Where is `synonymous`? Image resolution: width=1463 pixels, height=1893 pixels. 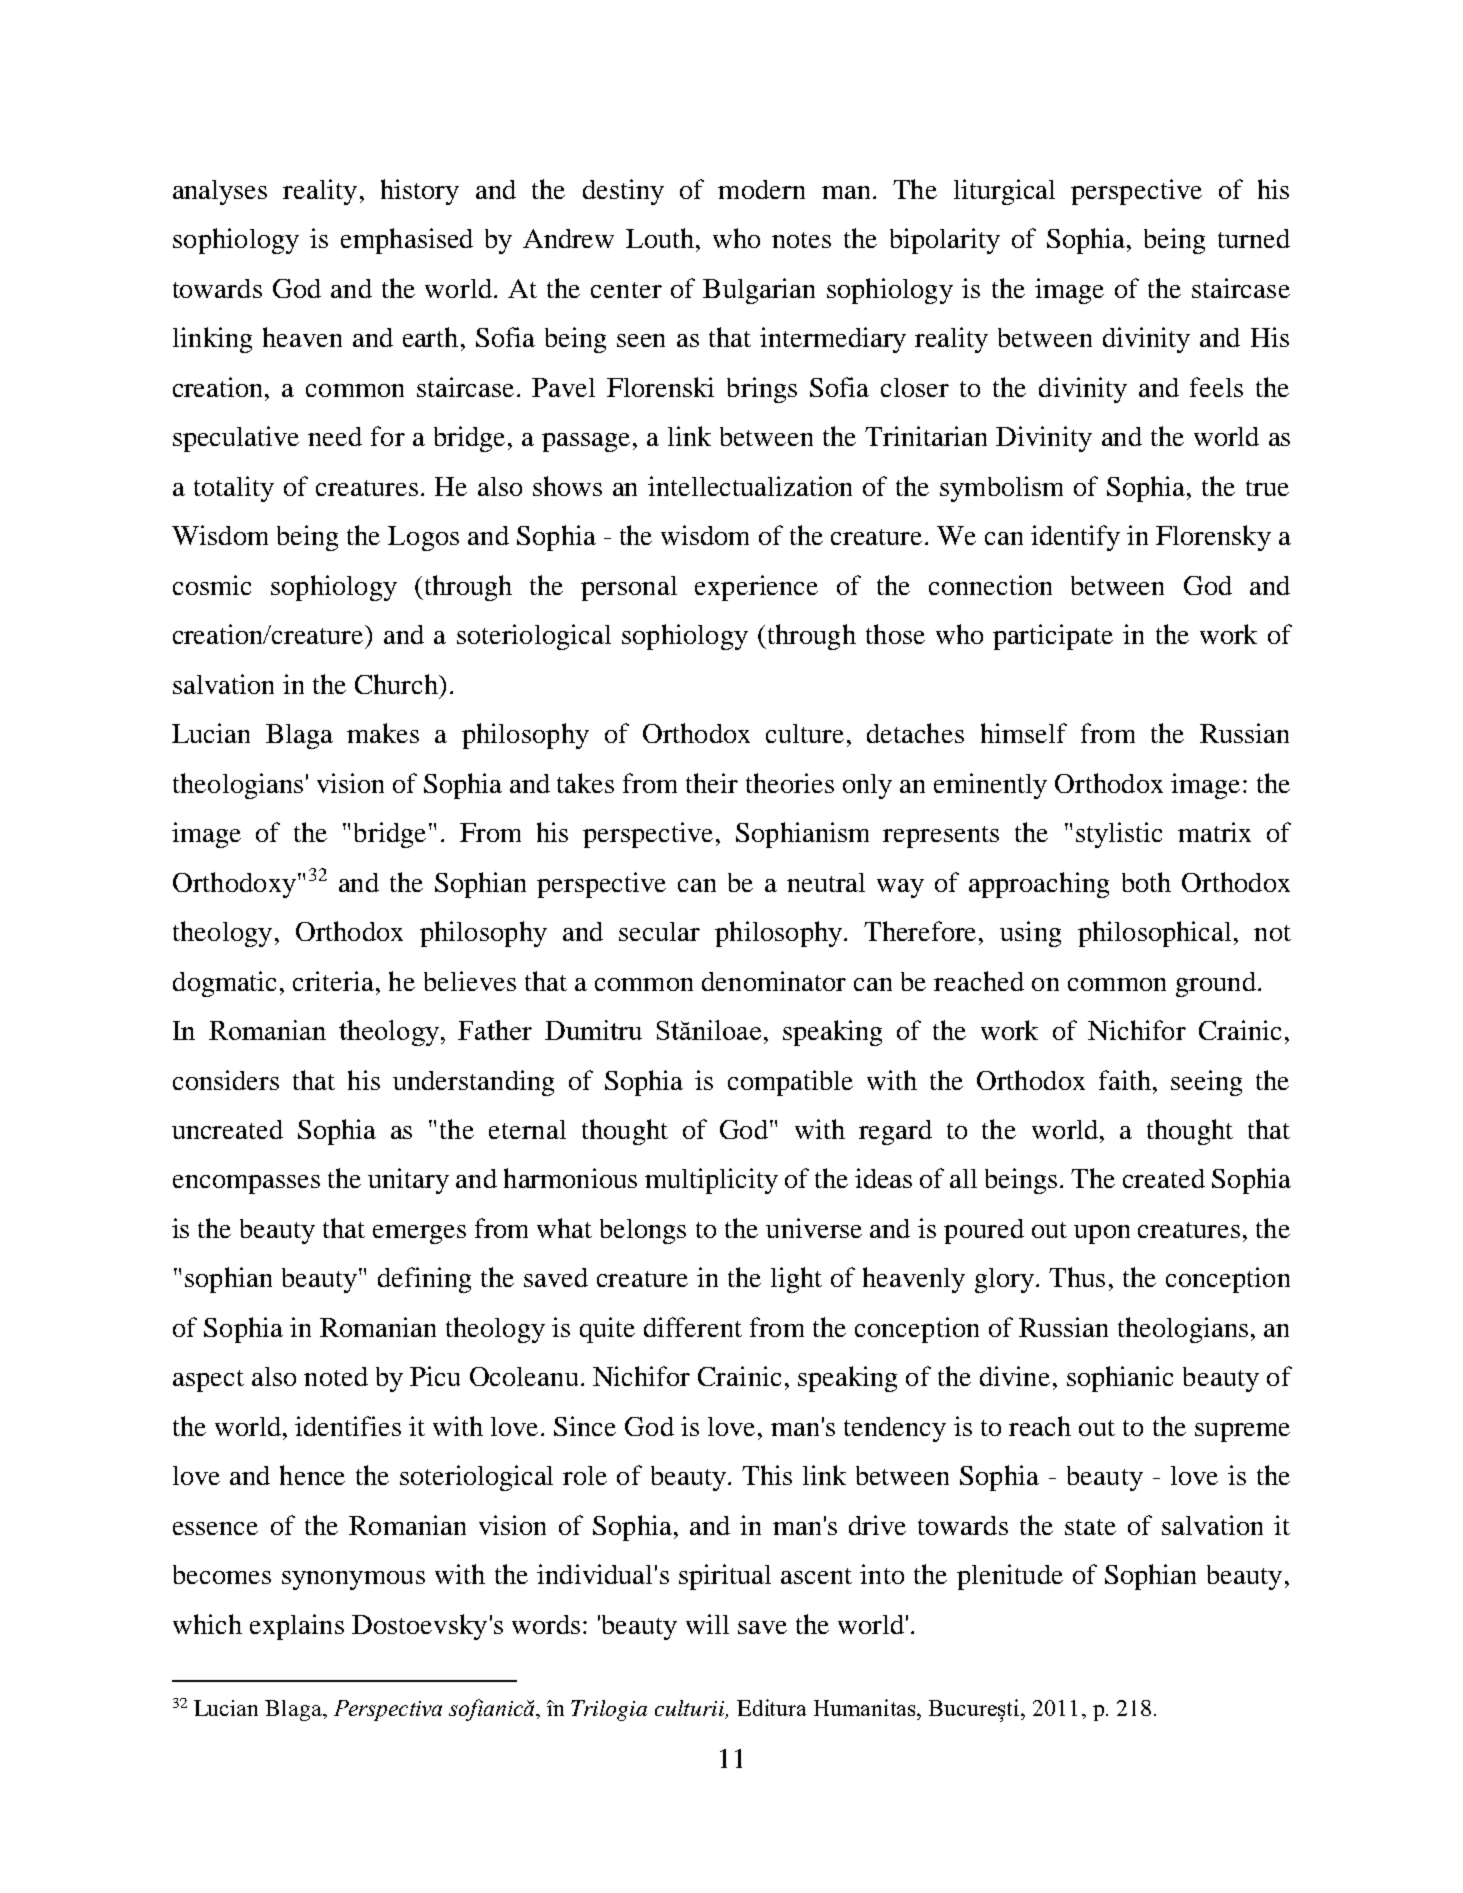 synonymous is located at coordinates (353, 1580).
